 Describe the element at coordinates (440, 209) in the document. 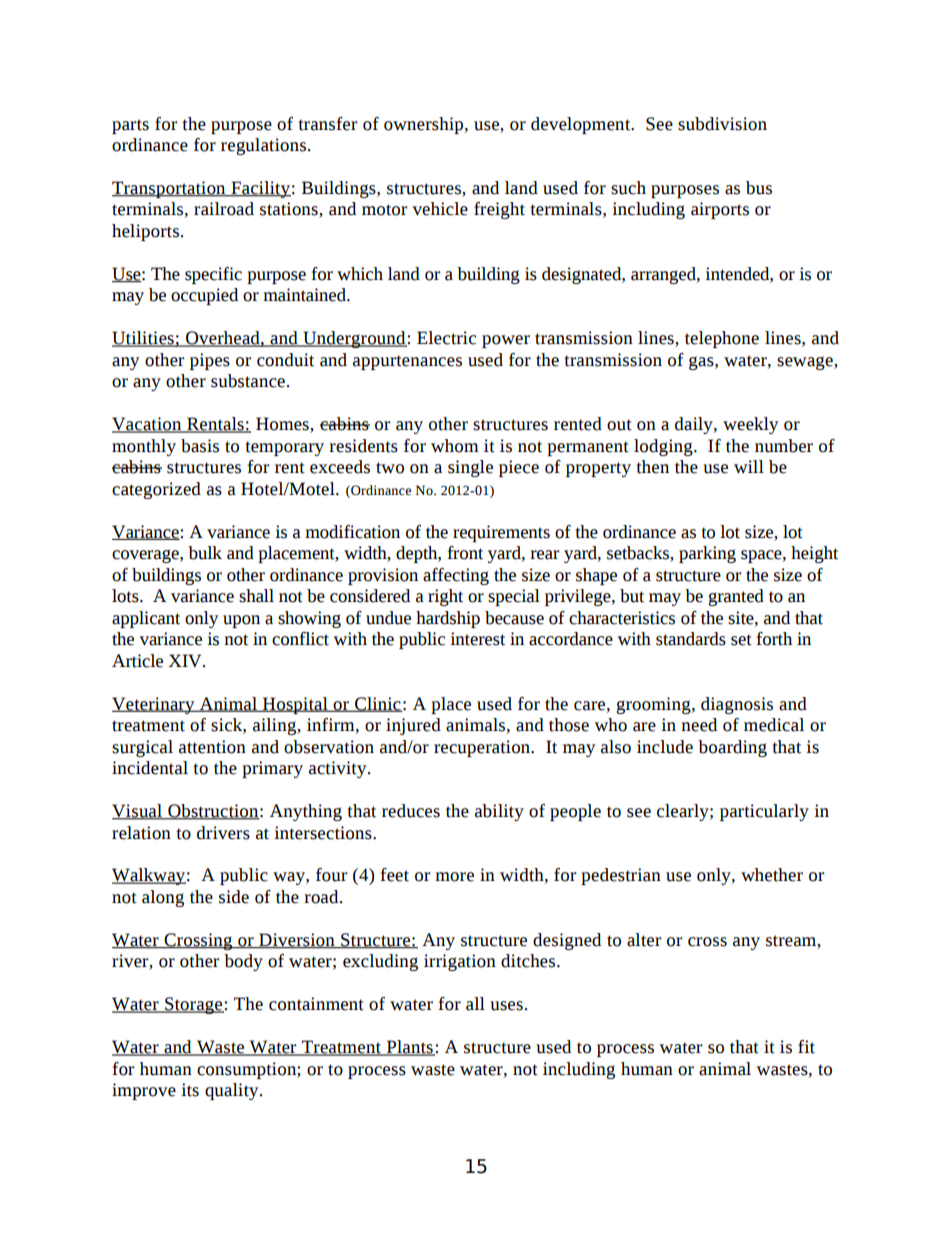

I see `vehicle` at that location.
